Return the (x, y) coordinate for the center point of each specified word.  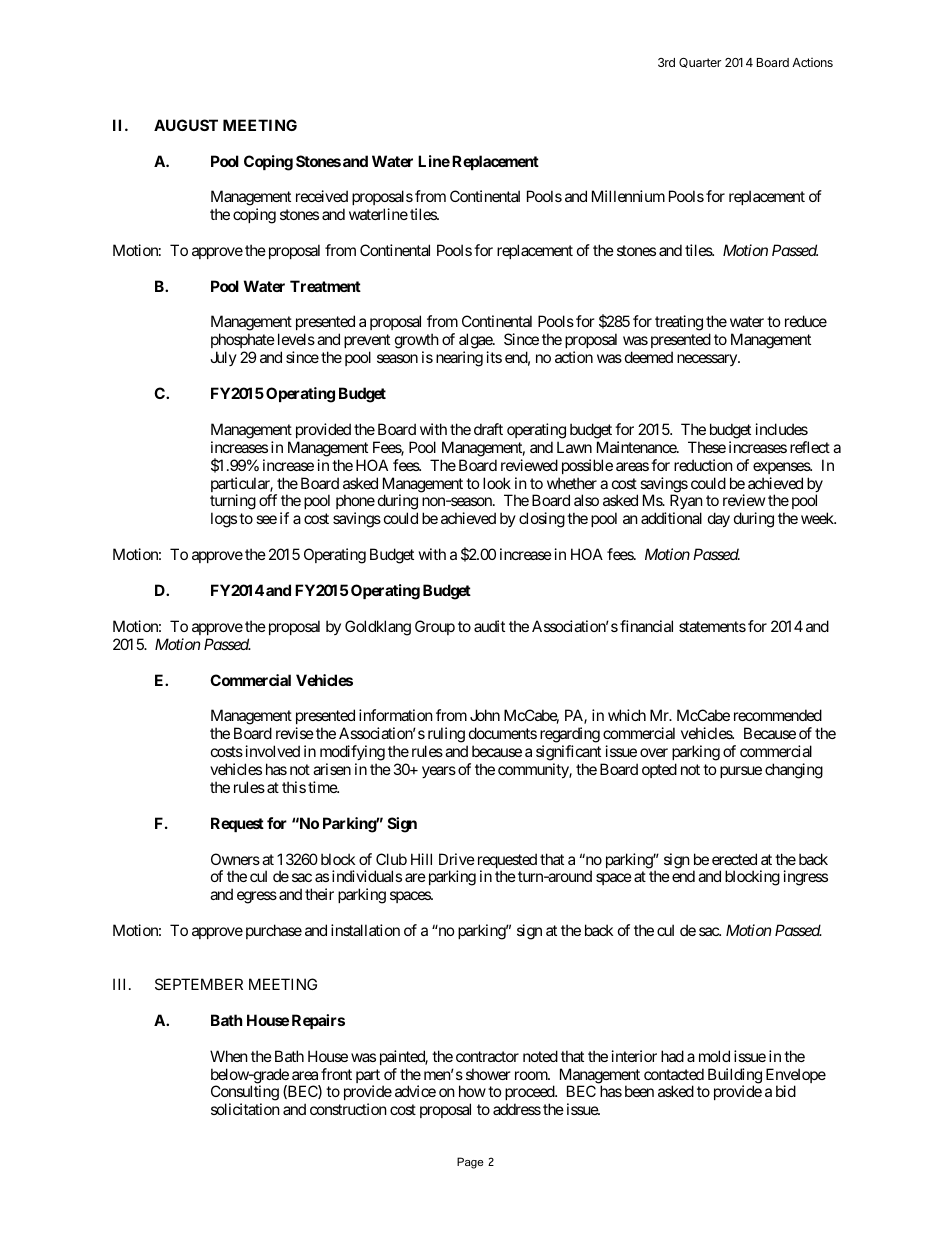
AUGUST (186, 125)
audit (489, 626)
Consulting (245, 1094)
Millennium (628, 196)
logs (224, 520)
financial (646, 626)
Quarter (700, 63)
